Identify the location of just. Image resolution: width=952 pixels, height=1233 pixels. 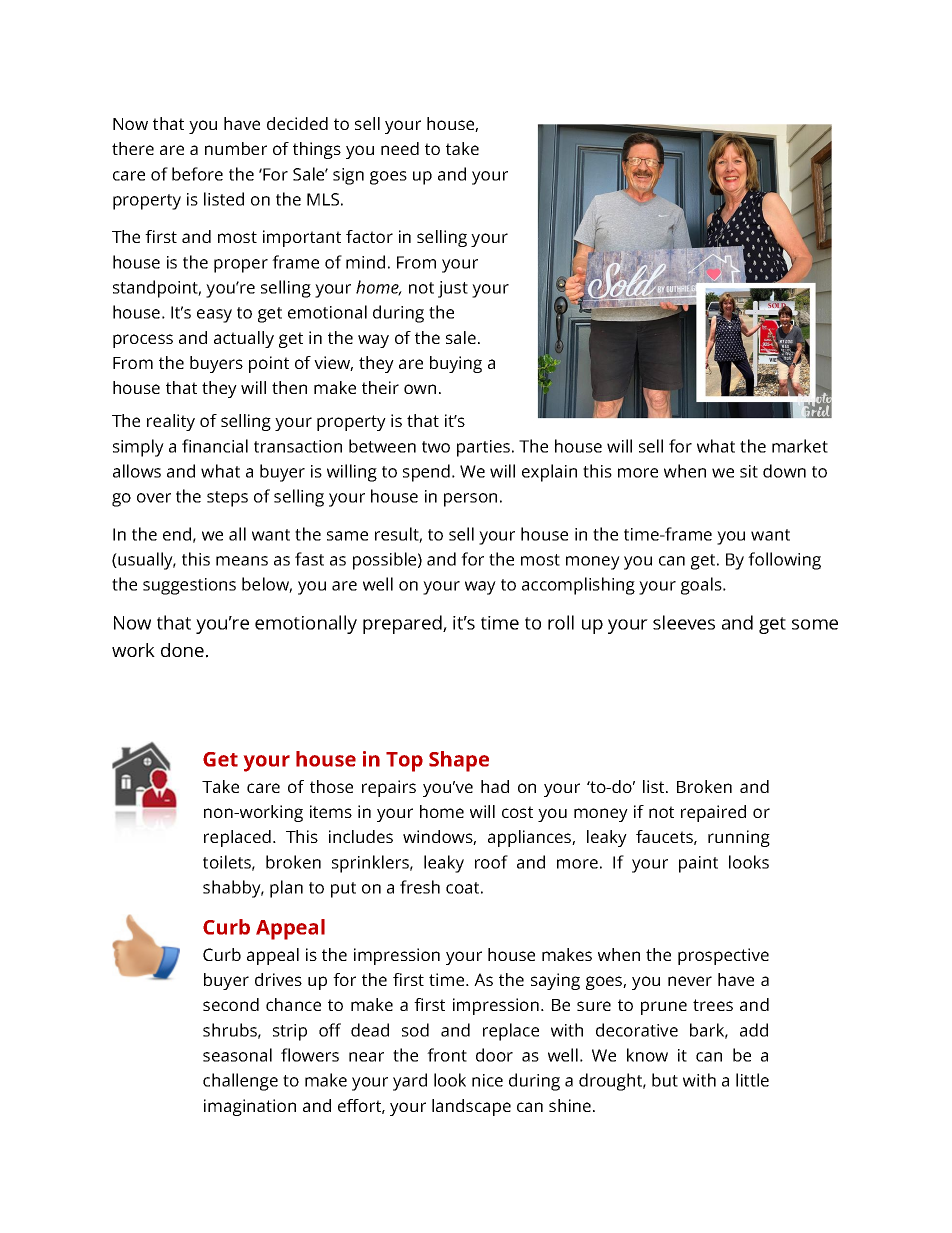
(453, 289).
